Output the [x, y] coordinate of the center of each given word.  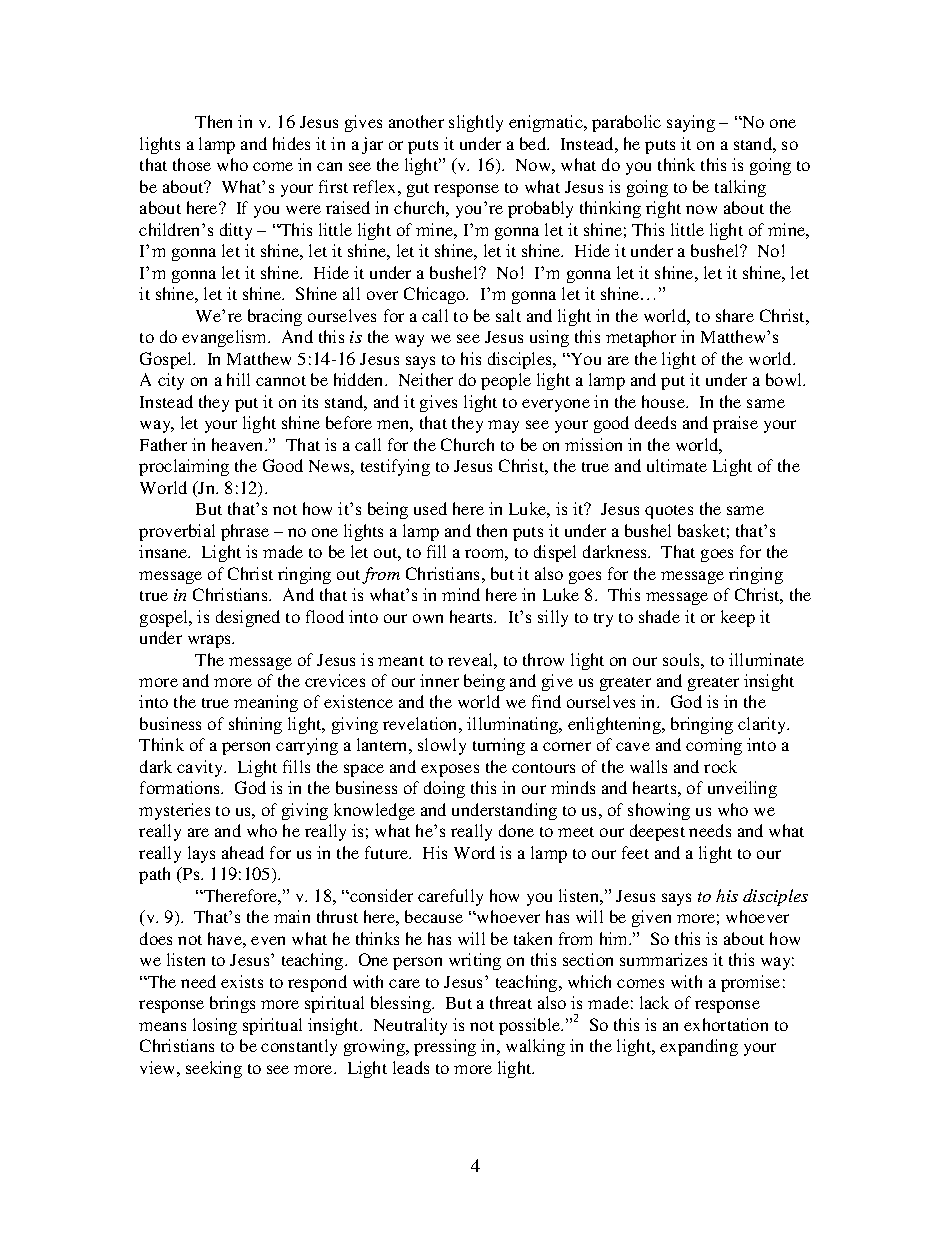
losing [215, 1026]
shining [255, 725]
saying [691, 123]
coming [714, 746]
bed [534, 143]
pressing [445, 1047]
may [503, 426]
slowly [442, 746]
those [192, 164]
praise [735, 424]
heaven [239, 444]
